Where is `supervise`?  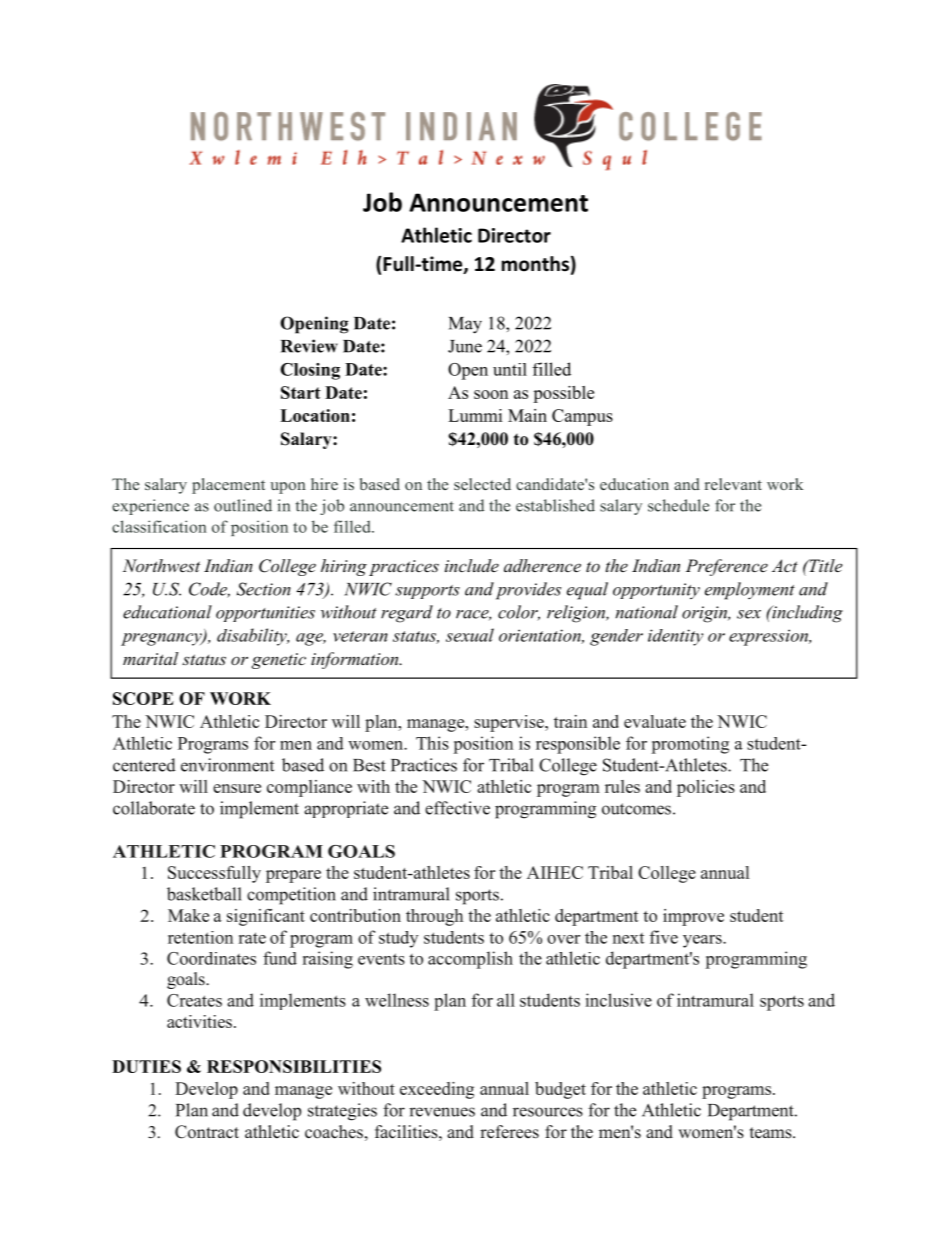 supervise is located at coordinates (510, 723).
